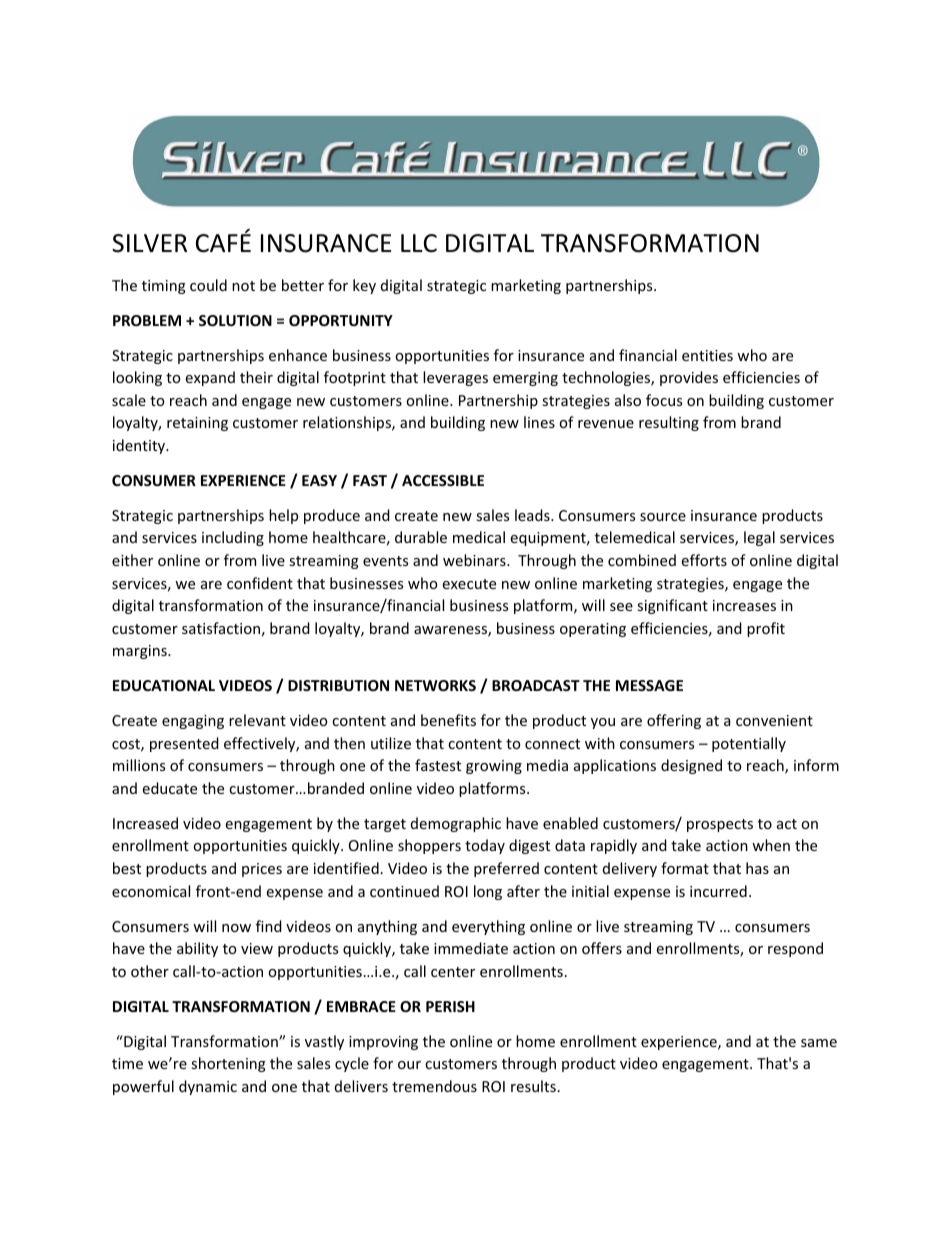 This image has height=1233, width=952. What do you see at coordinates (819, 1043) in the image?
I see `same` at bounding box center [819, 1043].
